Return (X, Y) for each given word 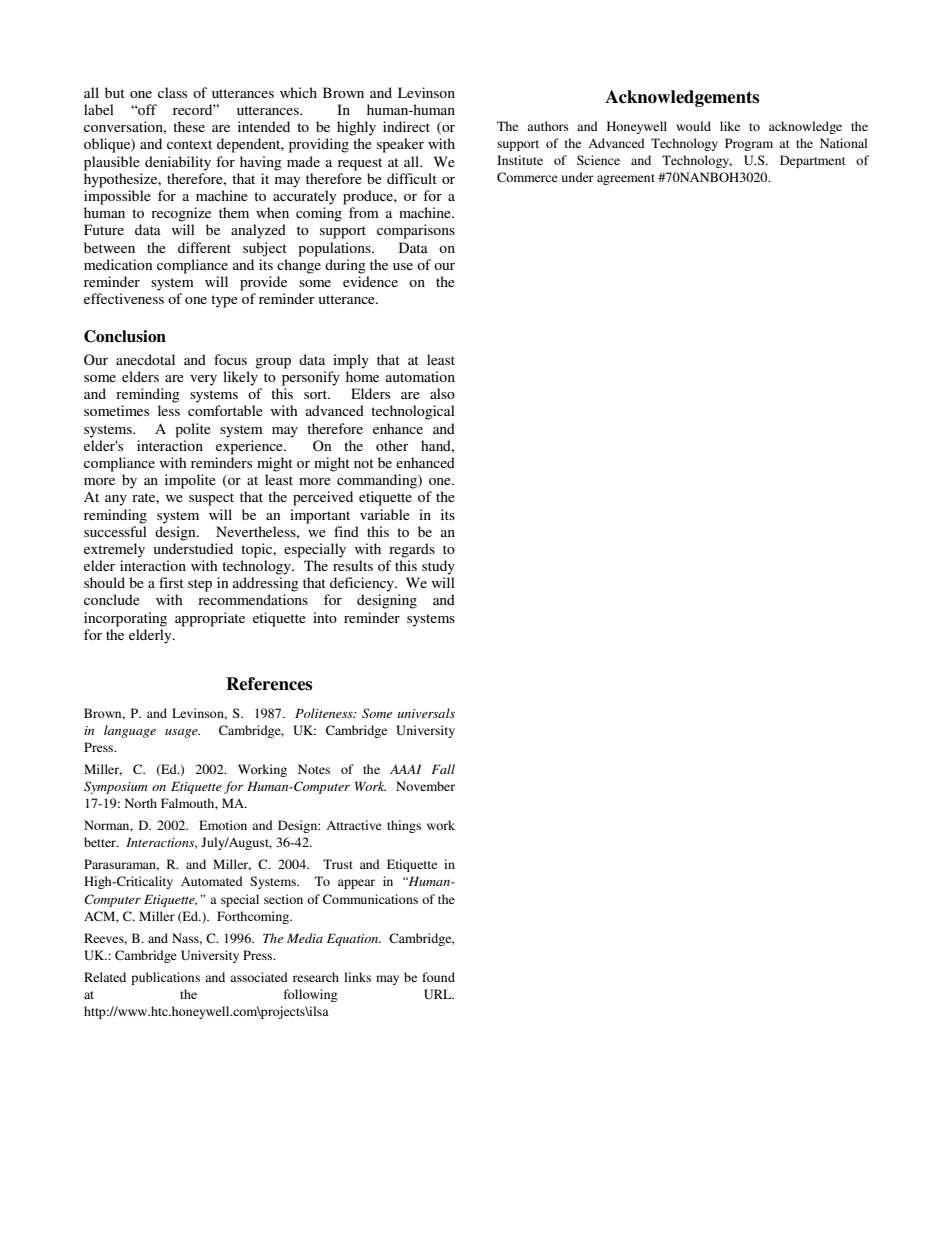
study (438, 567)
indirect (406, 126)
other (392, 445)
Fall (443, 769)
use (403, 266)
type (224, 301)
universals (426, 713)
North (141, 803)
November (425, 786)
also (442, 393)
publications (165, 978)
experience (250, 447)
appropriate (210, 619)
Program (749, 144)
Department (813, 161)
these (189, 126)
